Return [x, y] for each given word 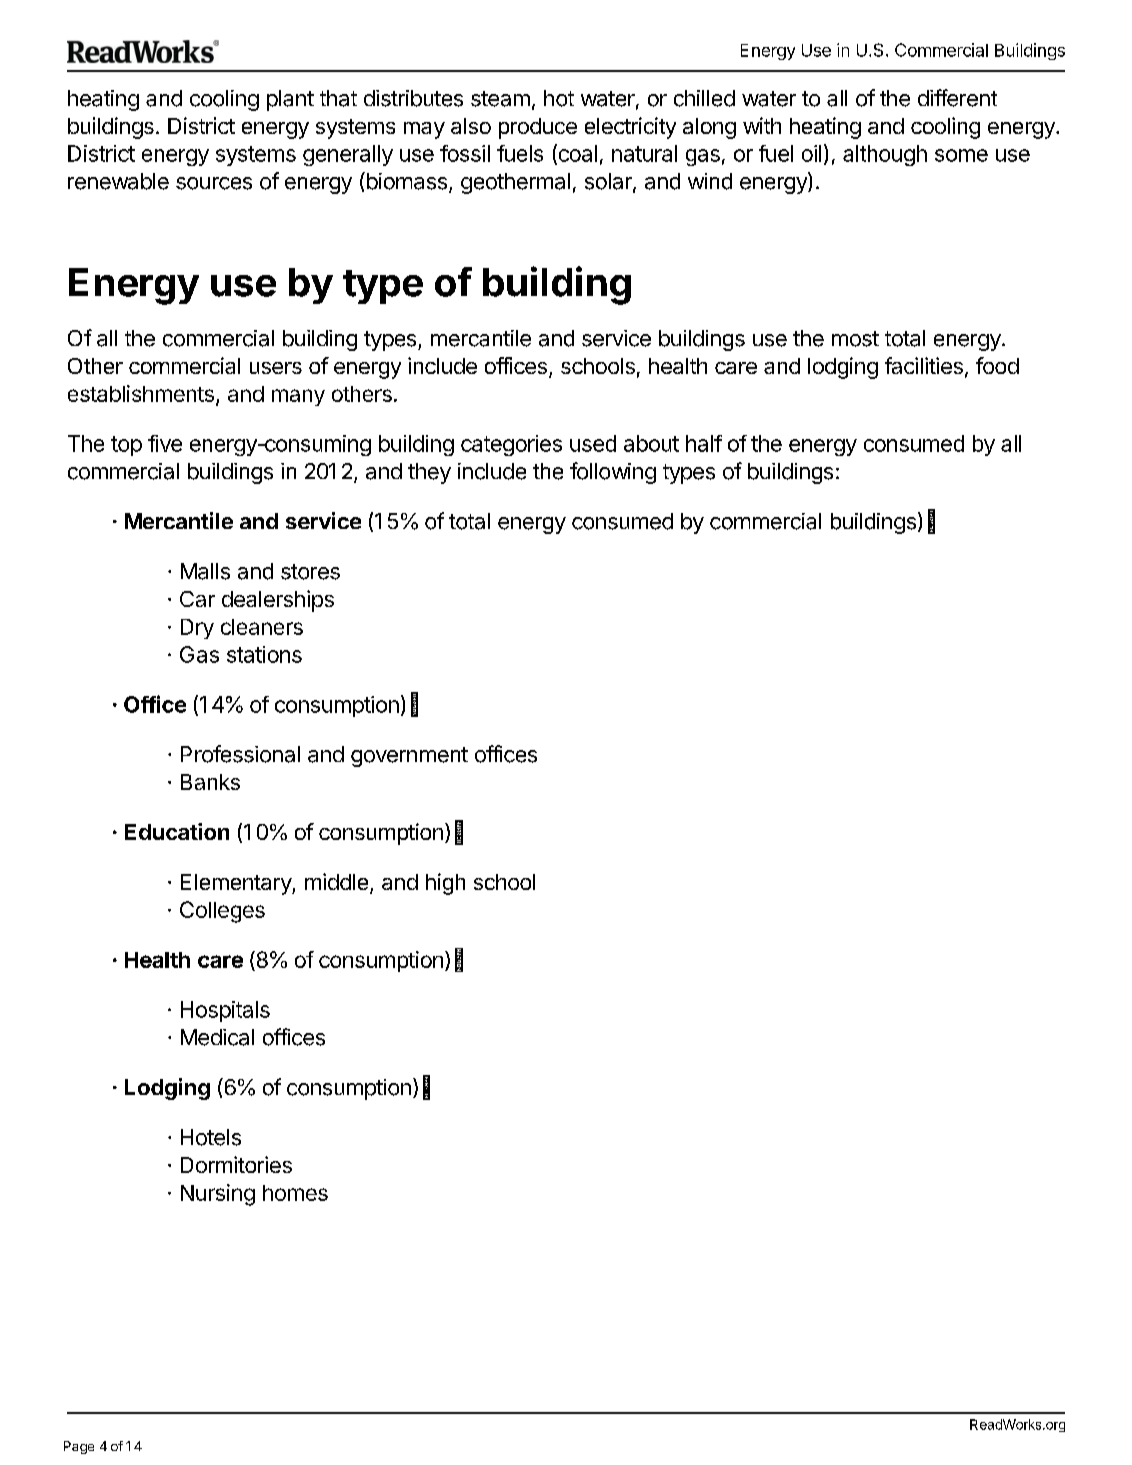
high [445, 884]
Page [79, 1447]
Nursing [218, 1195]
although [885, 155]
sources [214, 183]
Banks [210, 782]
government [409, 757]
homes [295, 1193]
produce [538, 128]
